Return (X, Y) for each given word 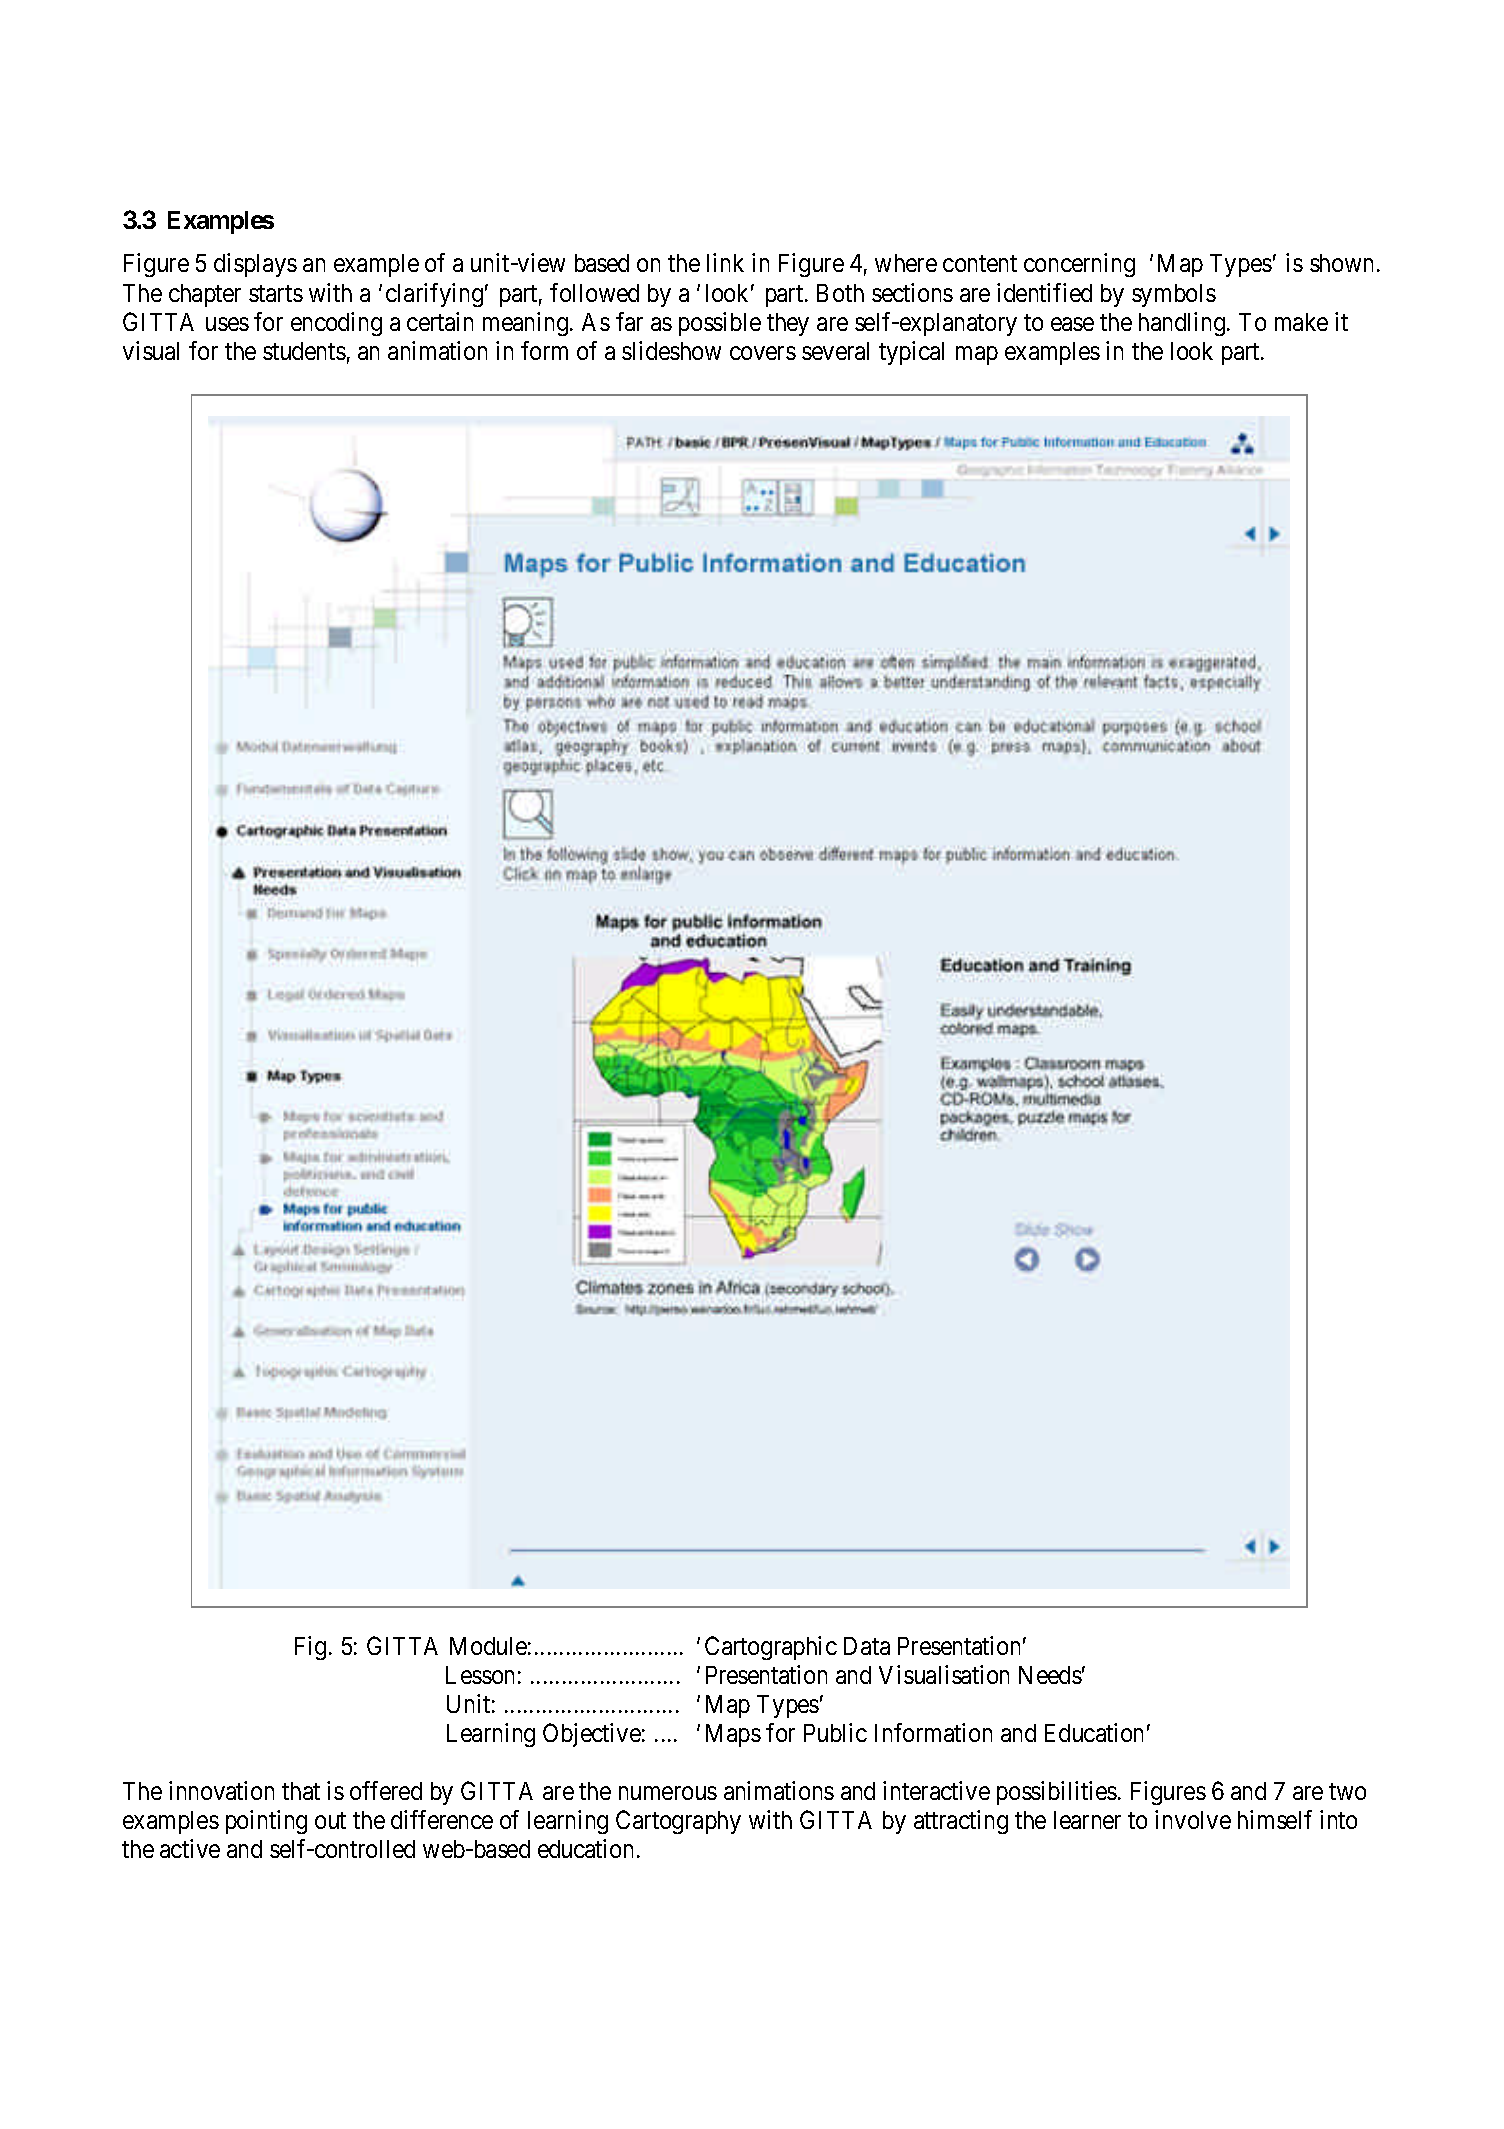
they (788, 324)
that (301, 1791)
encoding (336, 324)
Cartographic (771, 1648)
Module (488, 1646)
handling (1183, 324)
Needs (1050, 1675)
